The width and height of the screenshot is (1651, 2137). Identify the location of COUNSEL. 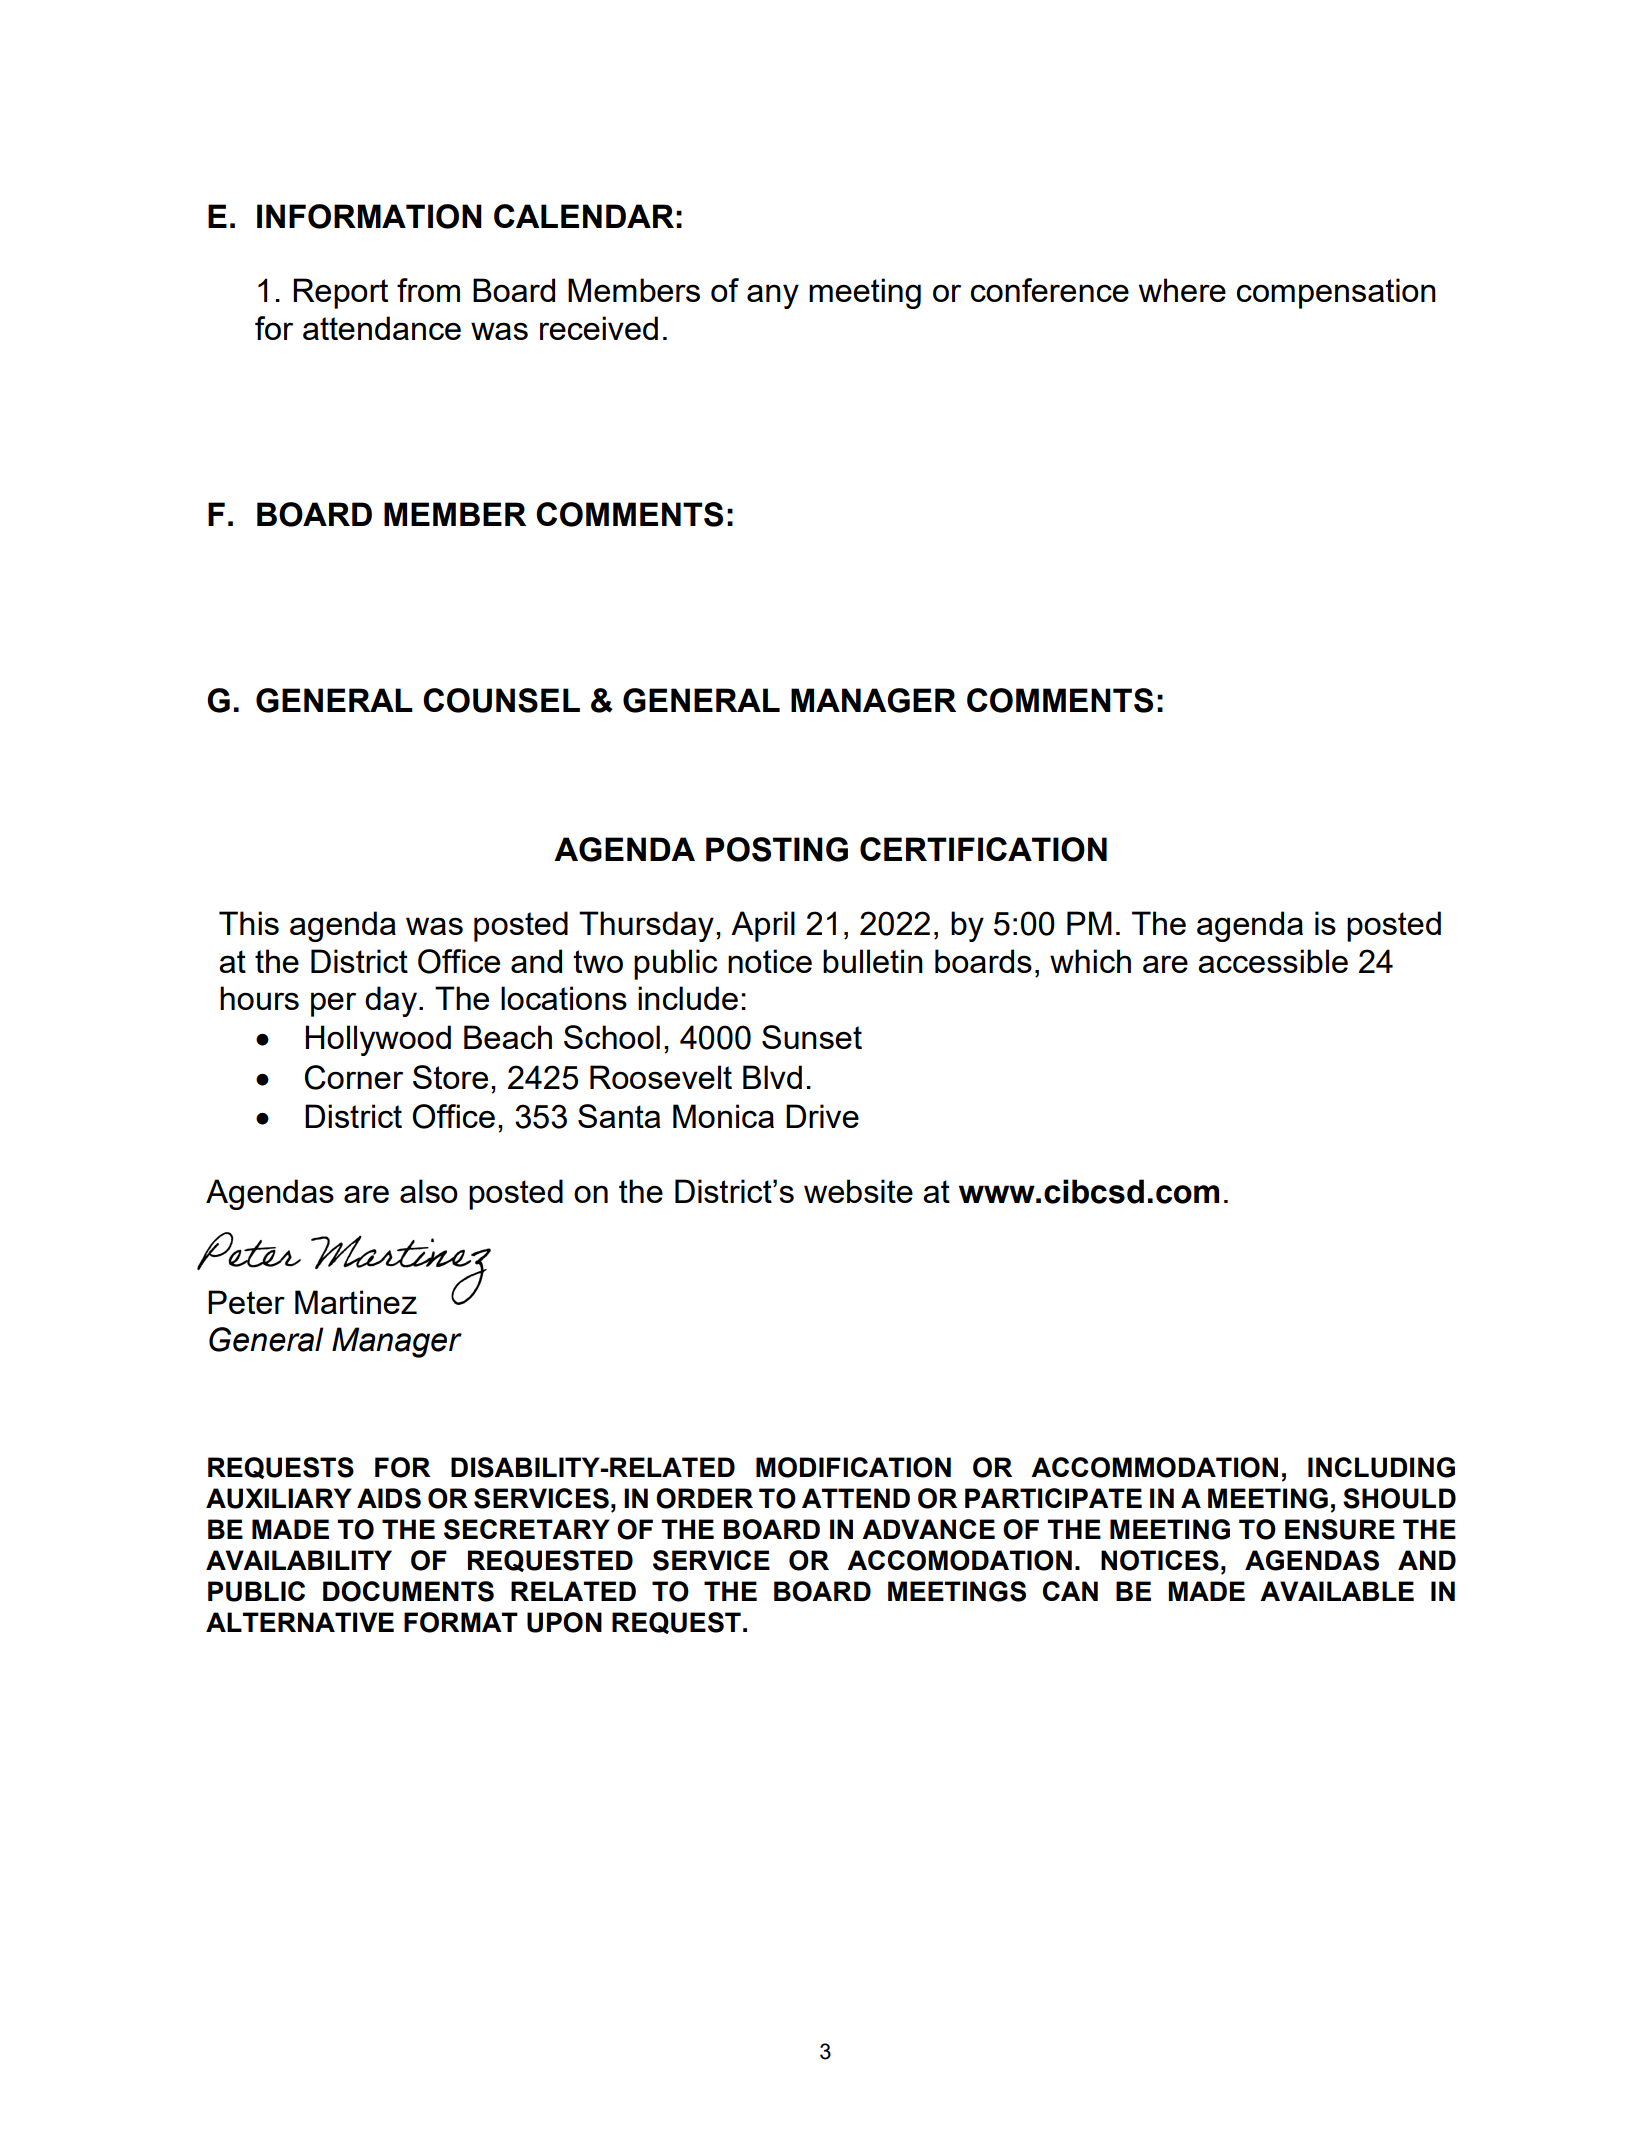
(501, 700).
